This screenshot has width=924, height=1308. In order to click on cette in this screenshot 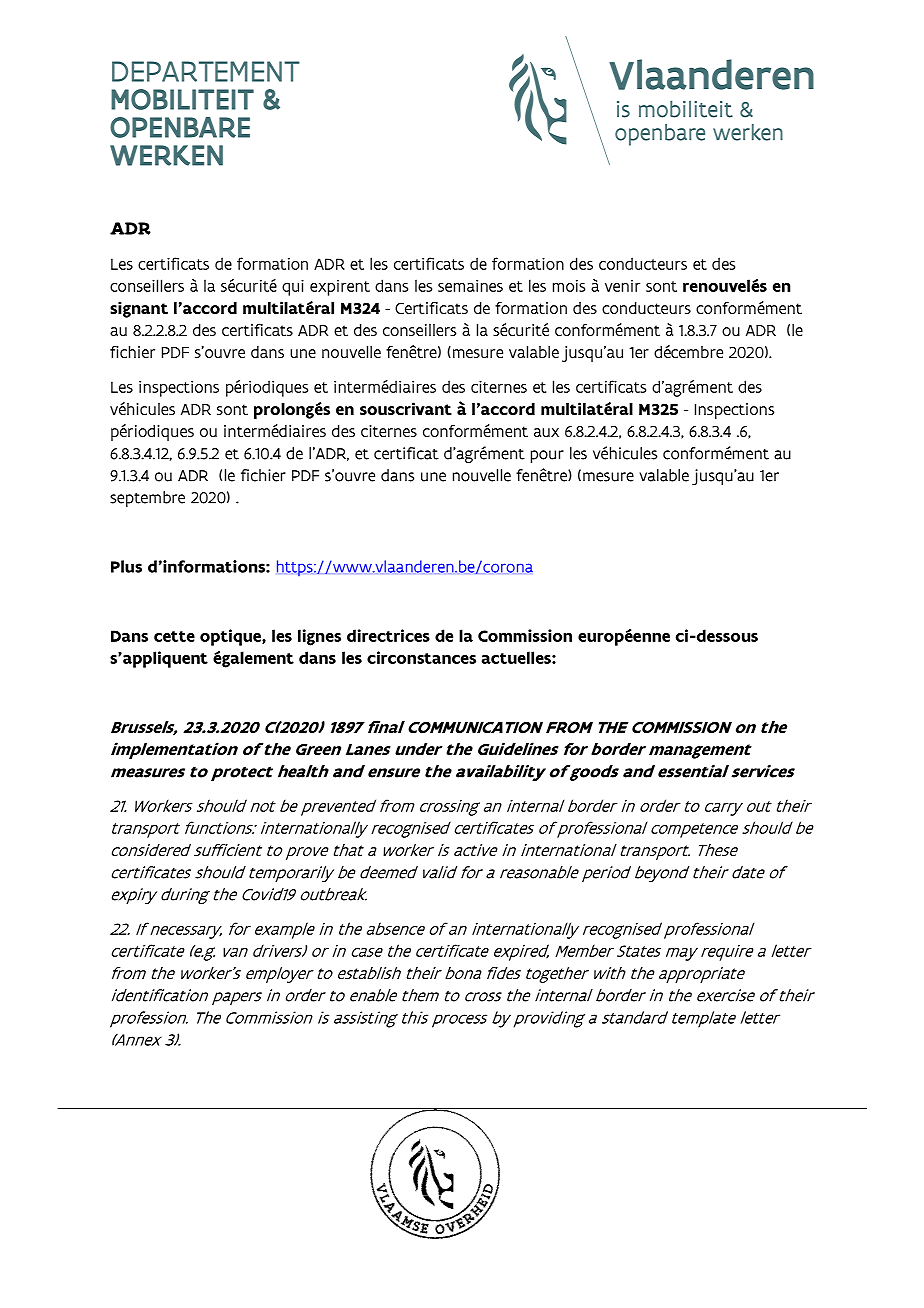, I will do `click(174, 636)`.
